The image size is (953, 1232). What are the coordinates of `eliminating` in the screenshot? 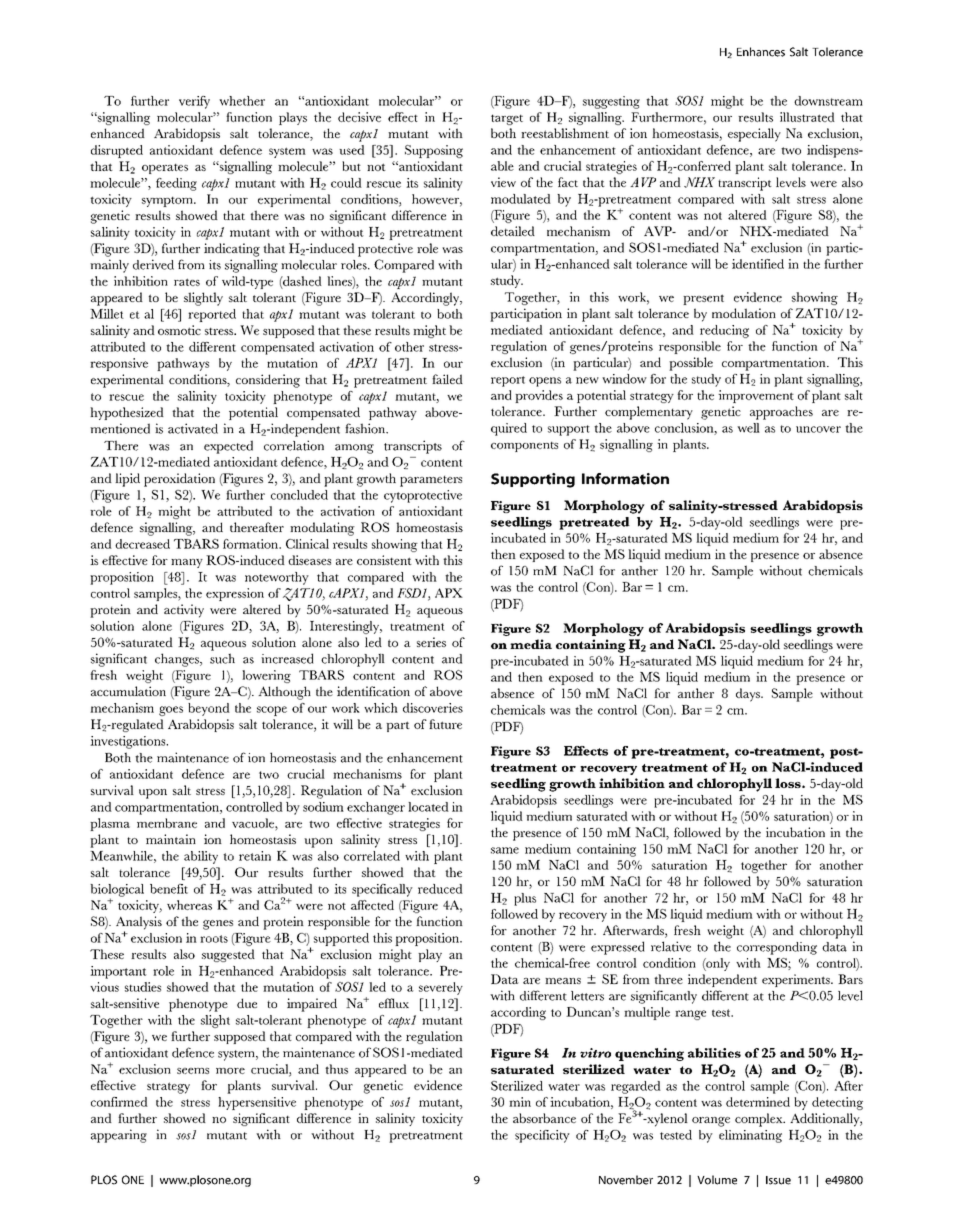 It's located at (750, 1136).
